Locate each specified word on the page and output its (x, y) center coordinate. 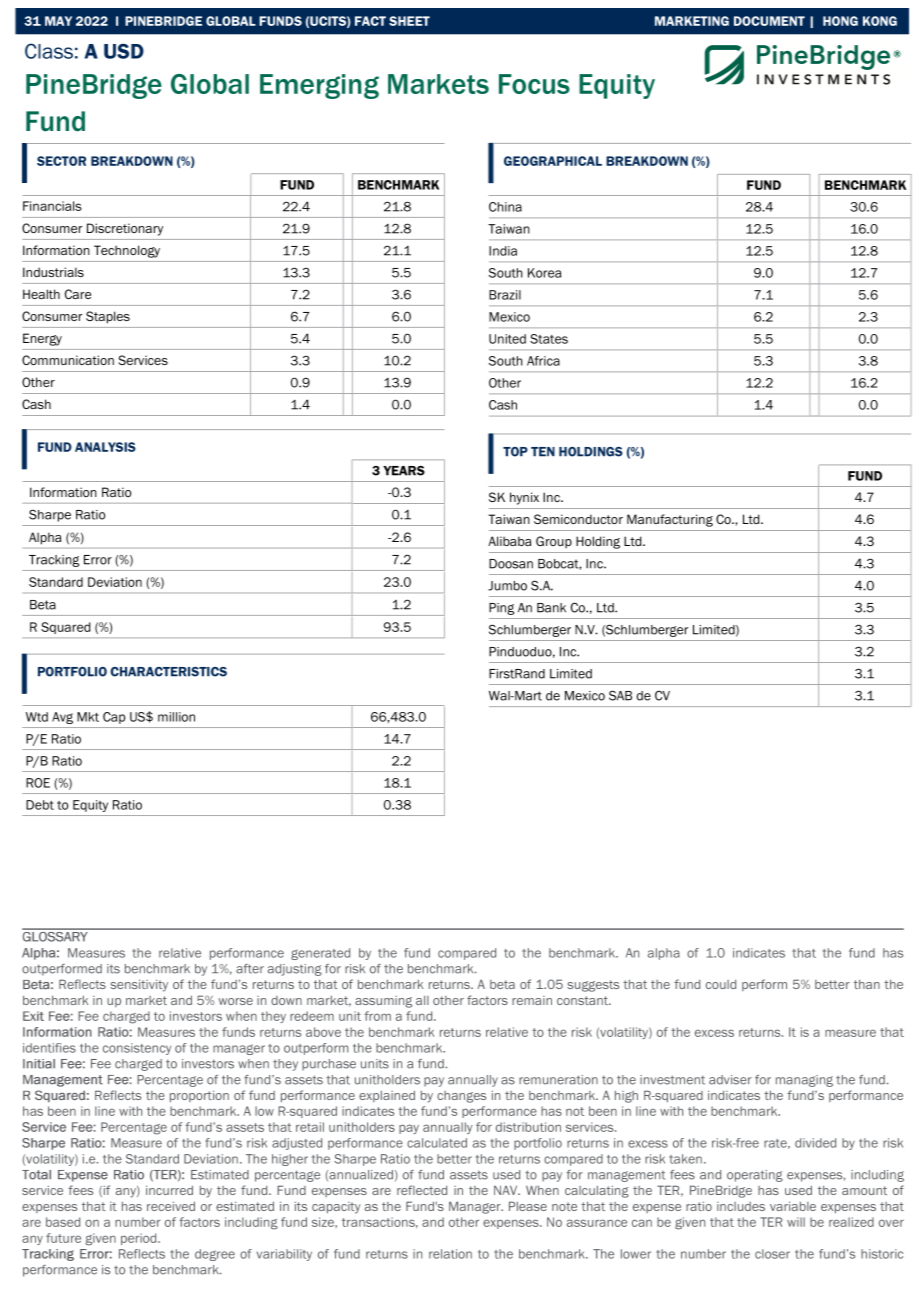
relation (450, 1254)
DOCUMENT (769, 21)
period (140, 1239)
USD (124, 51)
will (796, 1222)
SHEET (409, 21)
